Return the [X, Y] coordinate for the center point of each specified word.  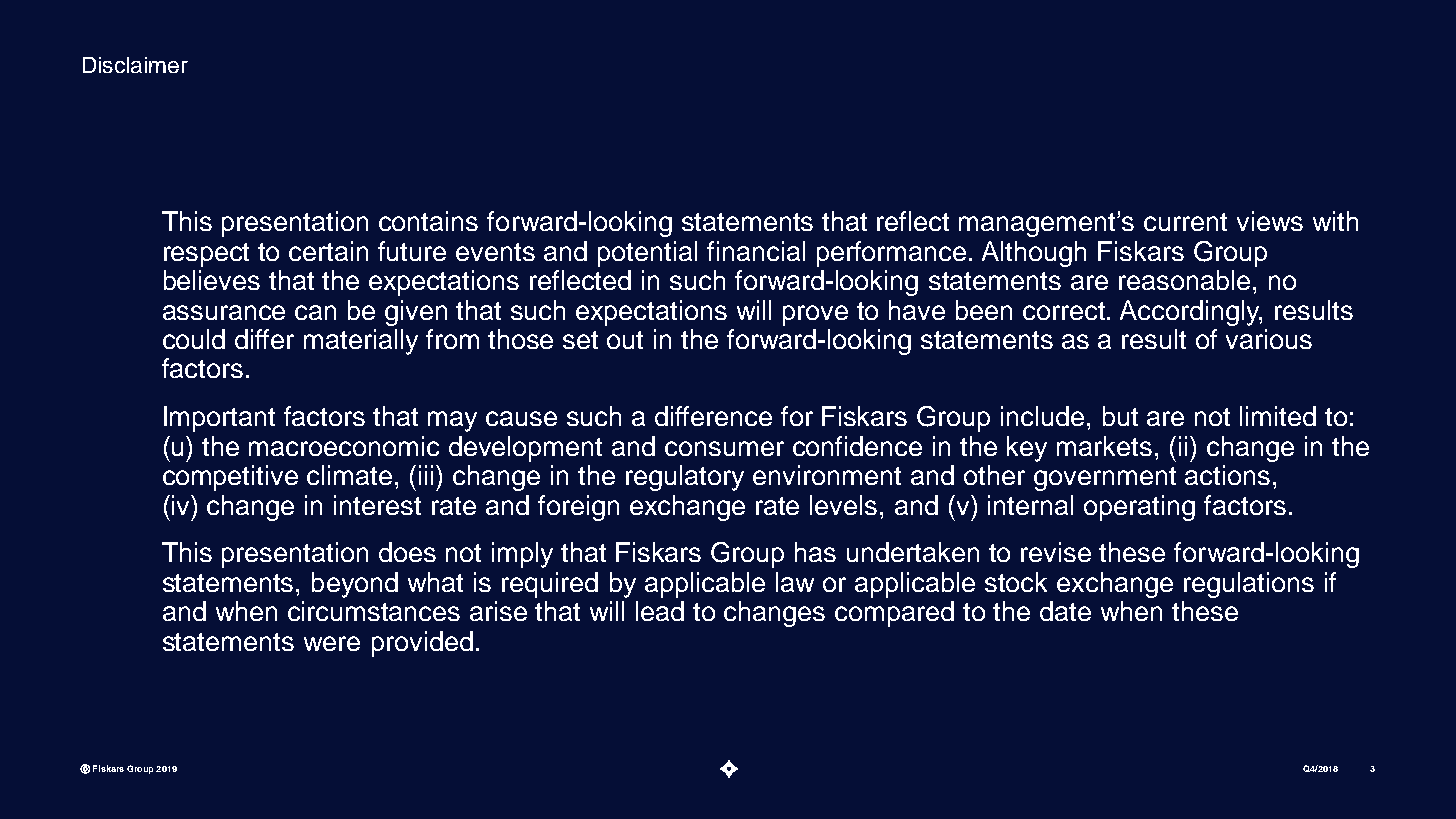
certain [328, 251]
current [1185, 222]
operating [1139, 508]
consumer [724, 448]
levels [843, 505]
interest [377, 505]
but [1120, 416]
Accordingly [1191, 313]
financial [756, 251]
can [315, 312]
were [332, 643]
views [1270, 221]
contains [428, 221]
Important [219, 419]
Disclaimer [135, 65]
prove [815, 315]
